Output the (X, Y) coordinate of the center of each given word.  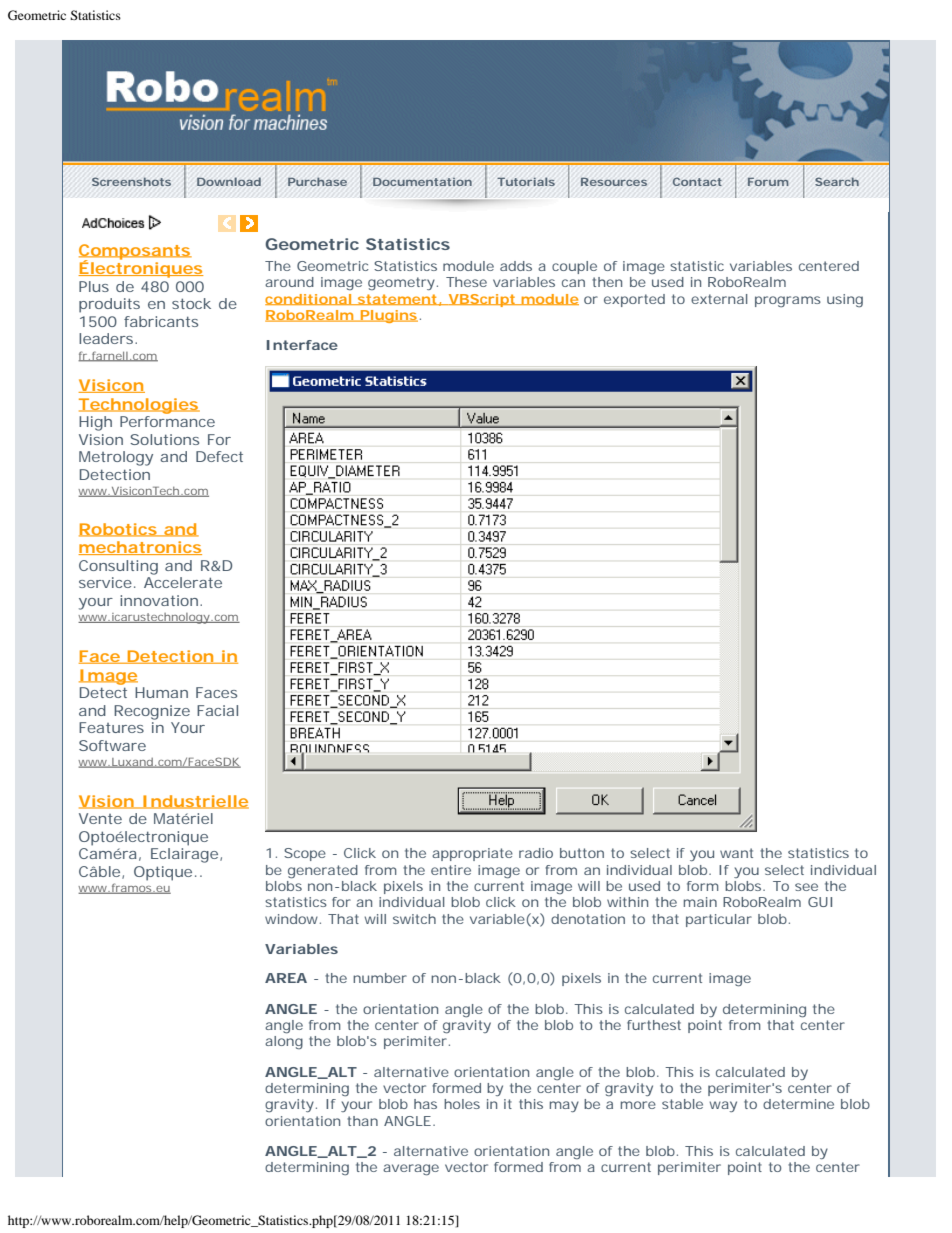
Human (161, 692)
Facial (217, 710)
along (284, 1042)
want (736, 853)
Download (229, 181)
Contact (697, 181)
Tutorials (526, 181)
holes (462, 1104)
